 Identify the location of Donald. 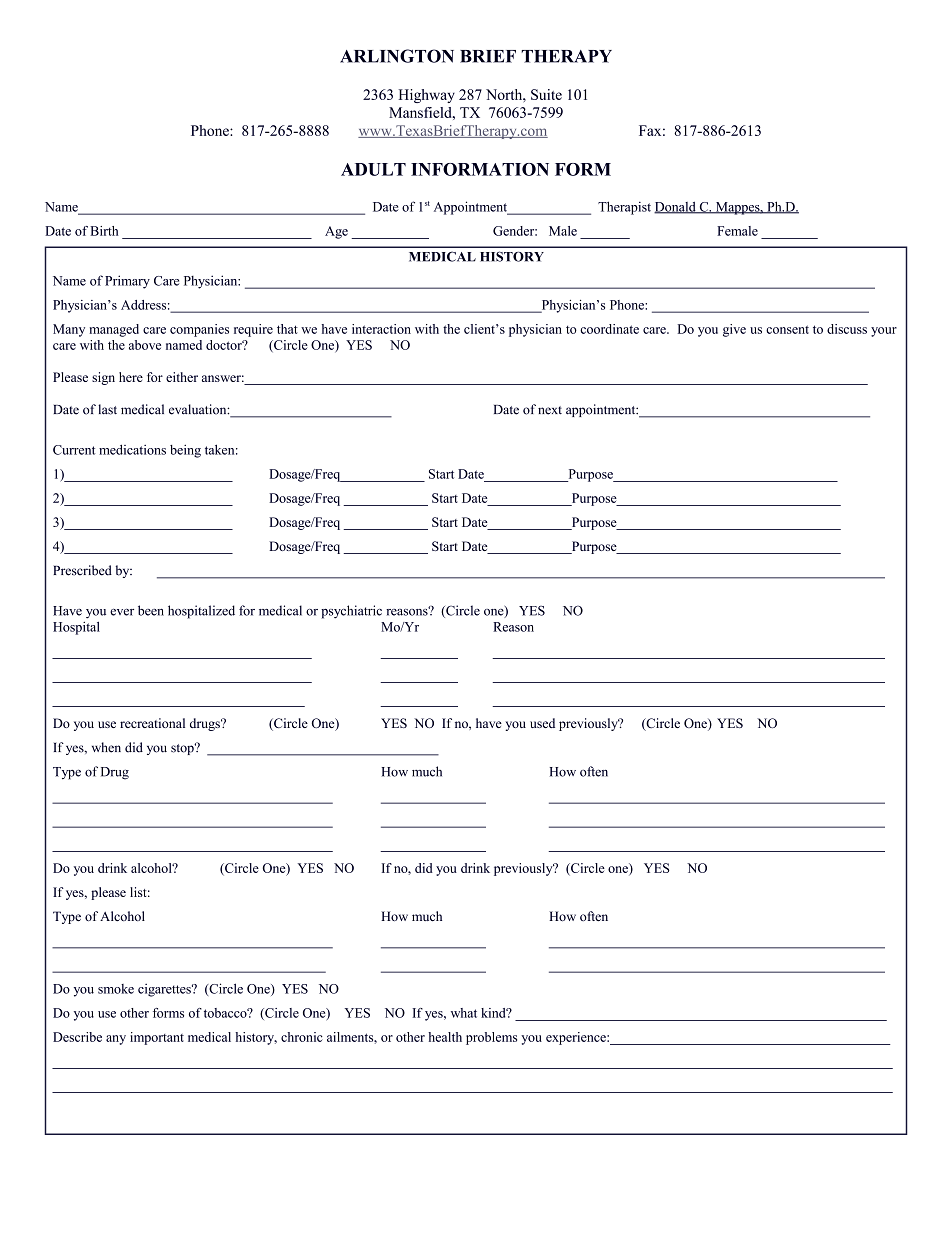
(676, 207).
